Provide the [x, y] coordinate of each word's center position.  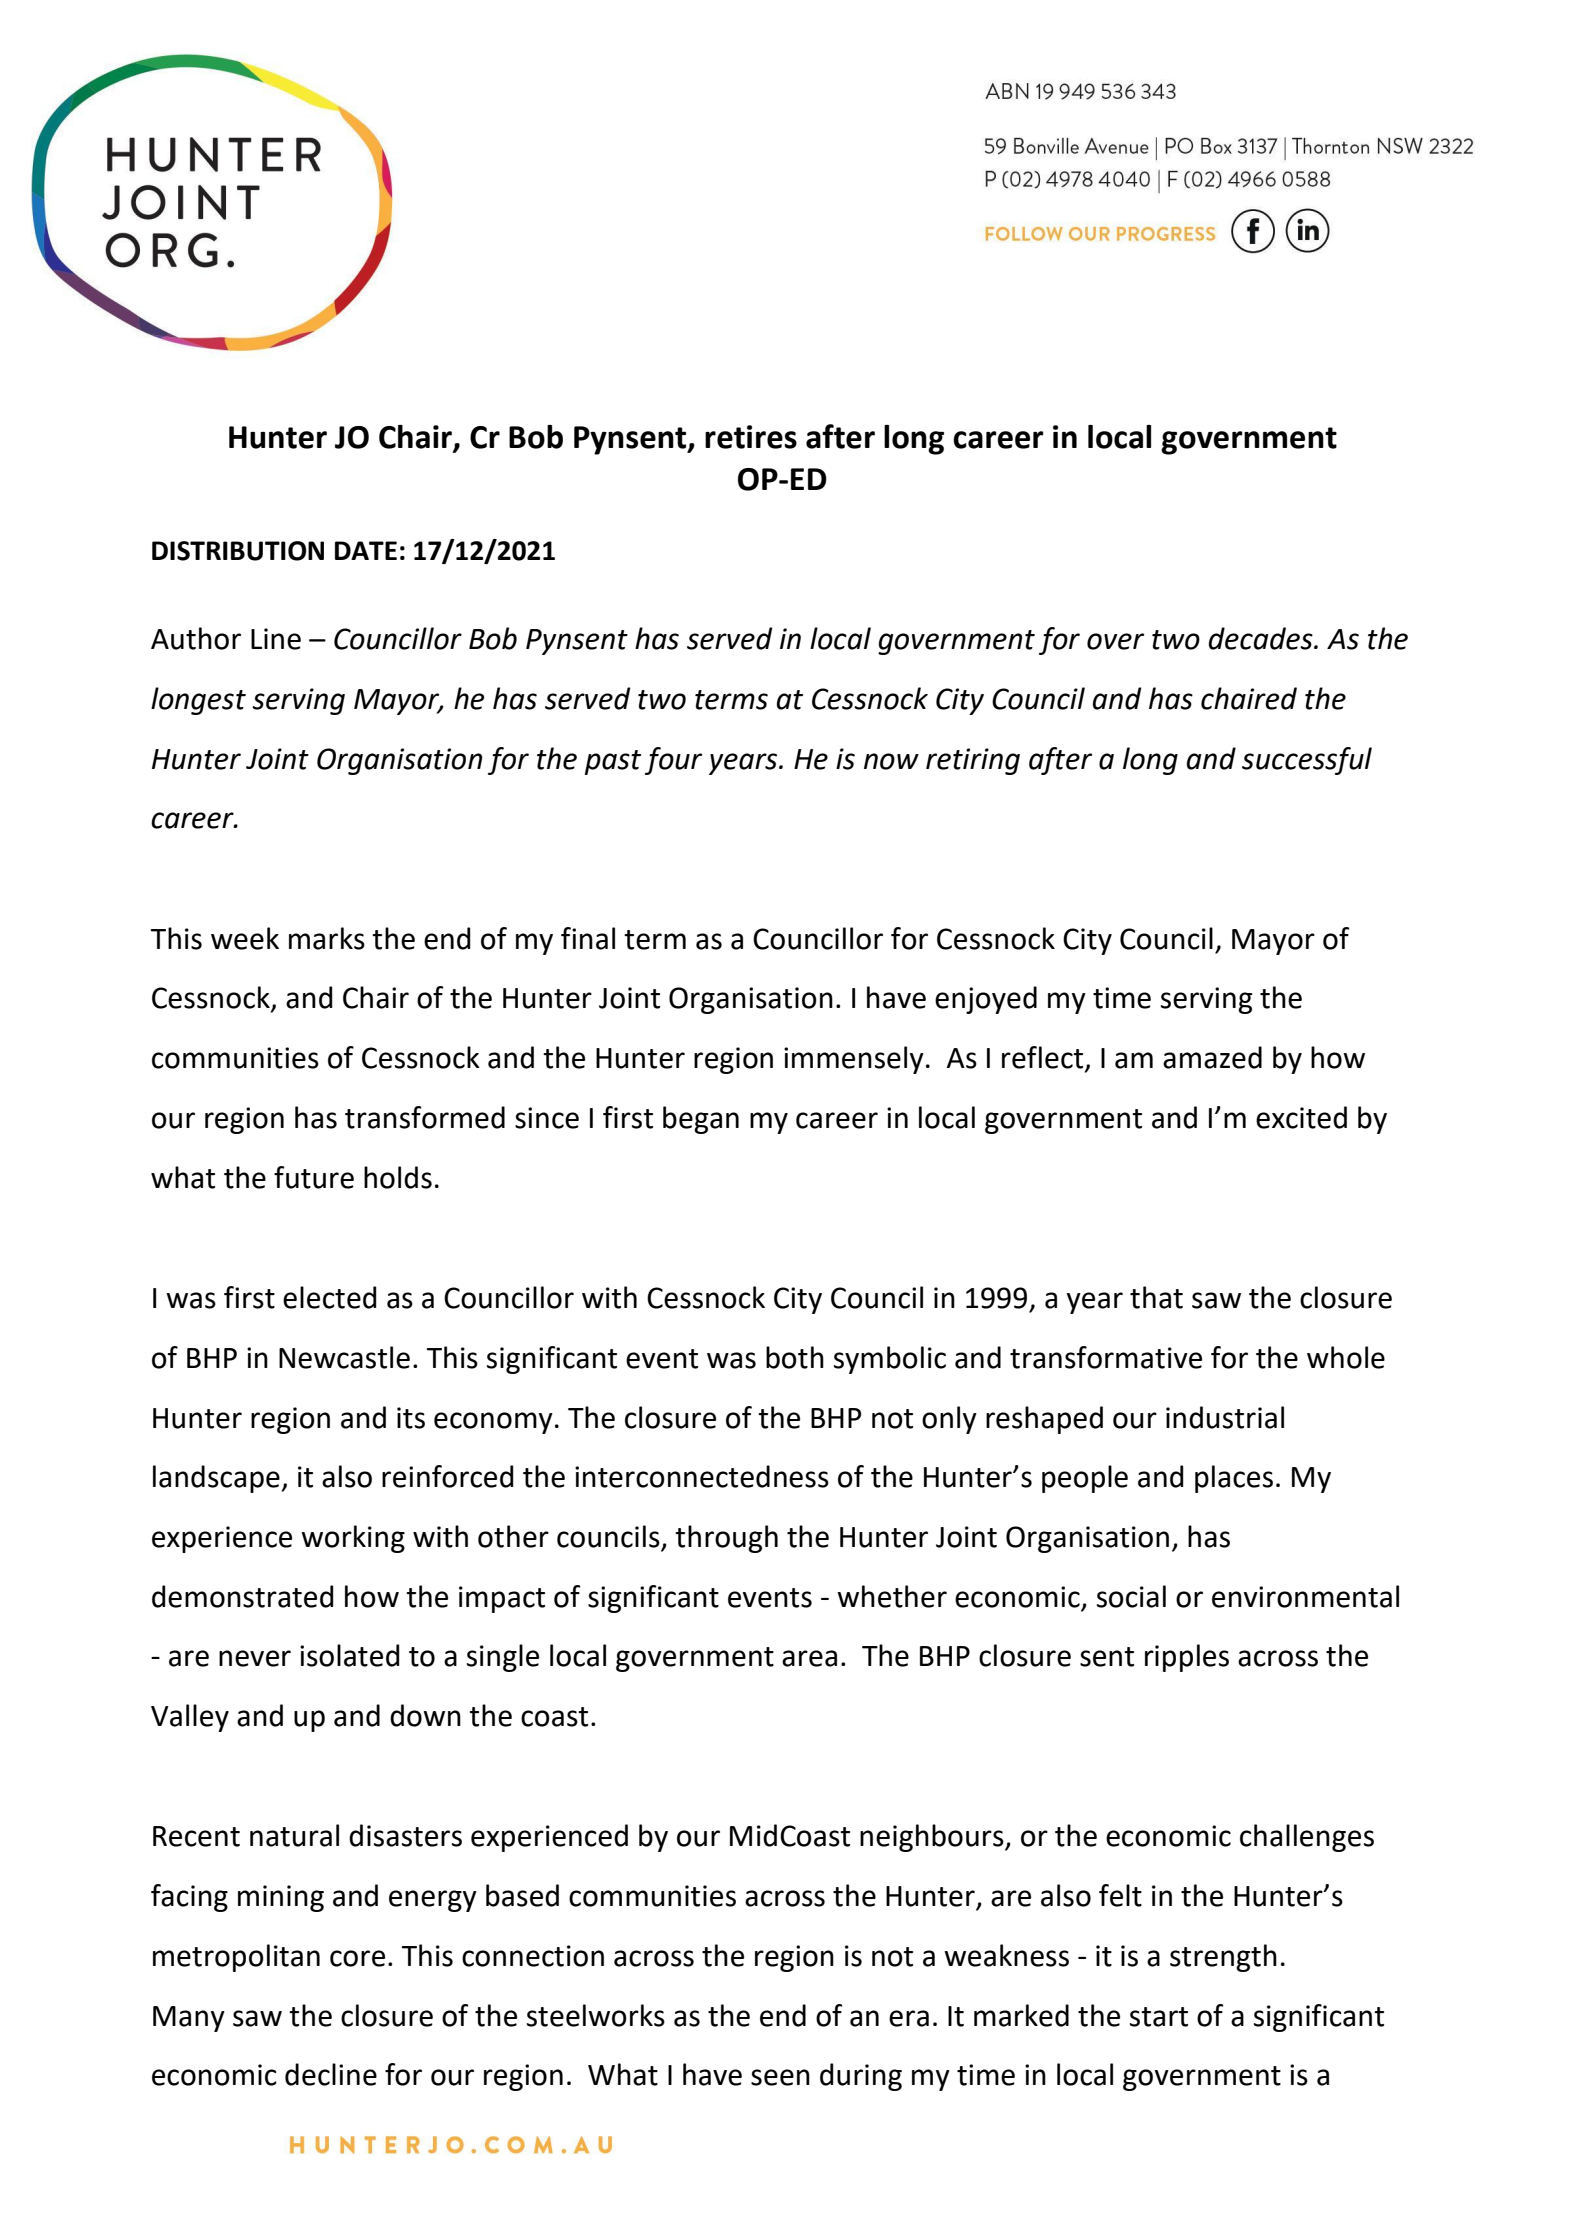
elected [330, 1297]
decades [1262, 638]
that [1156, 1297]
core [357, 1958]
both [795, 1357]
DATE [366, 550]
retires [751, 437]
